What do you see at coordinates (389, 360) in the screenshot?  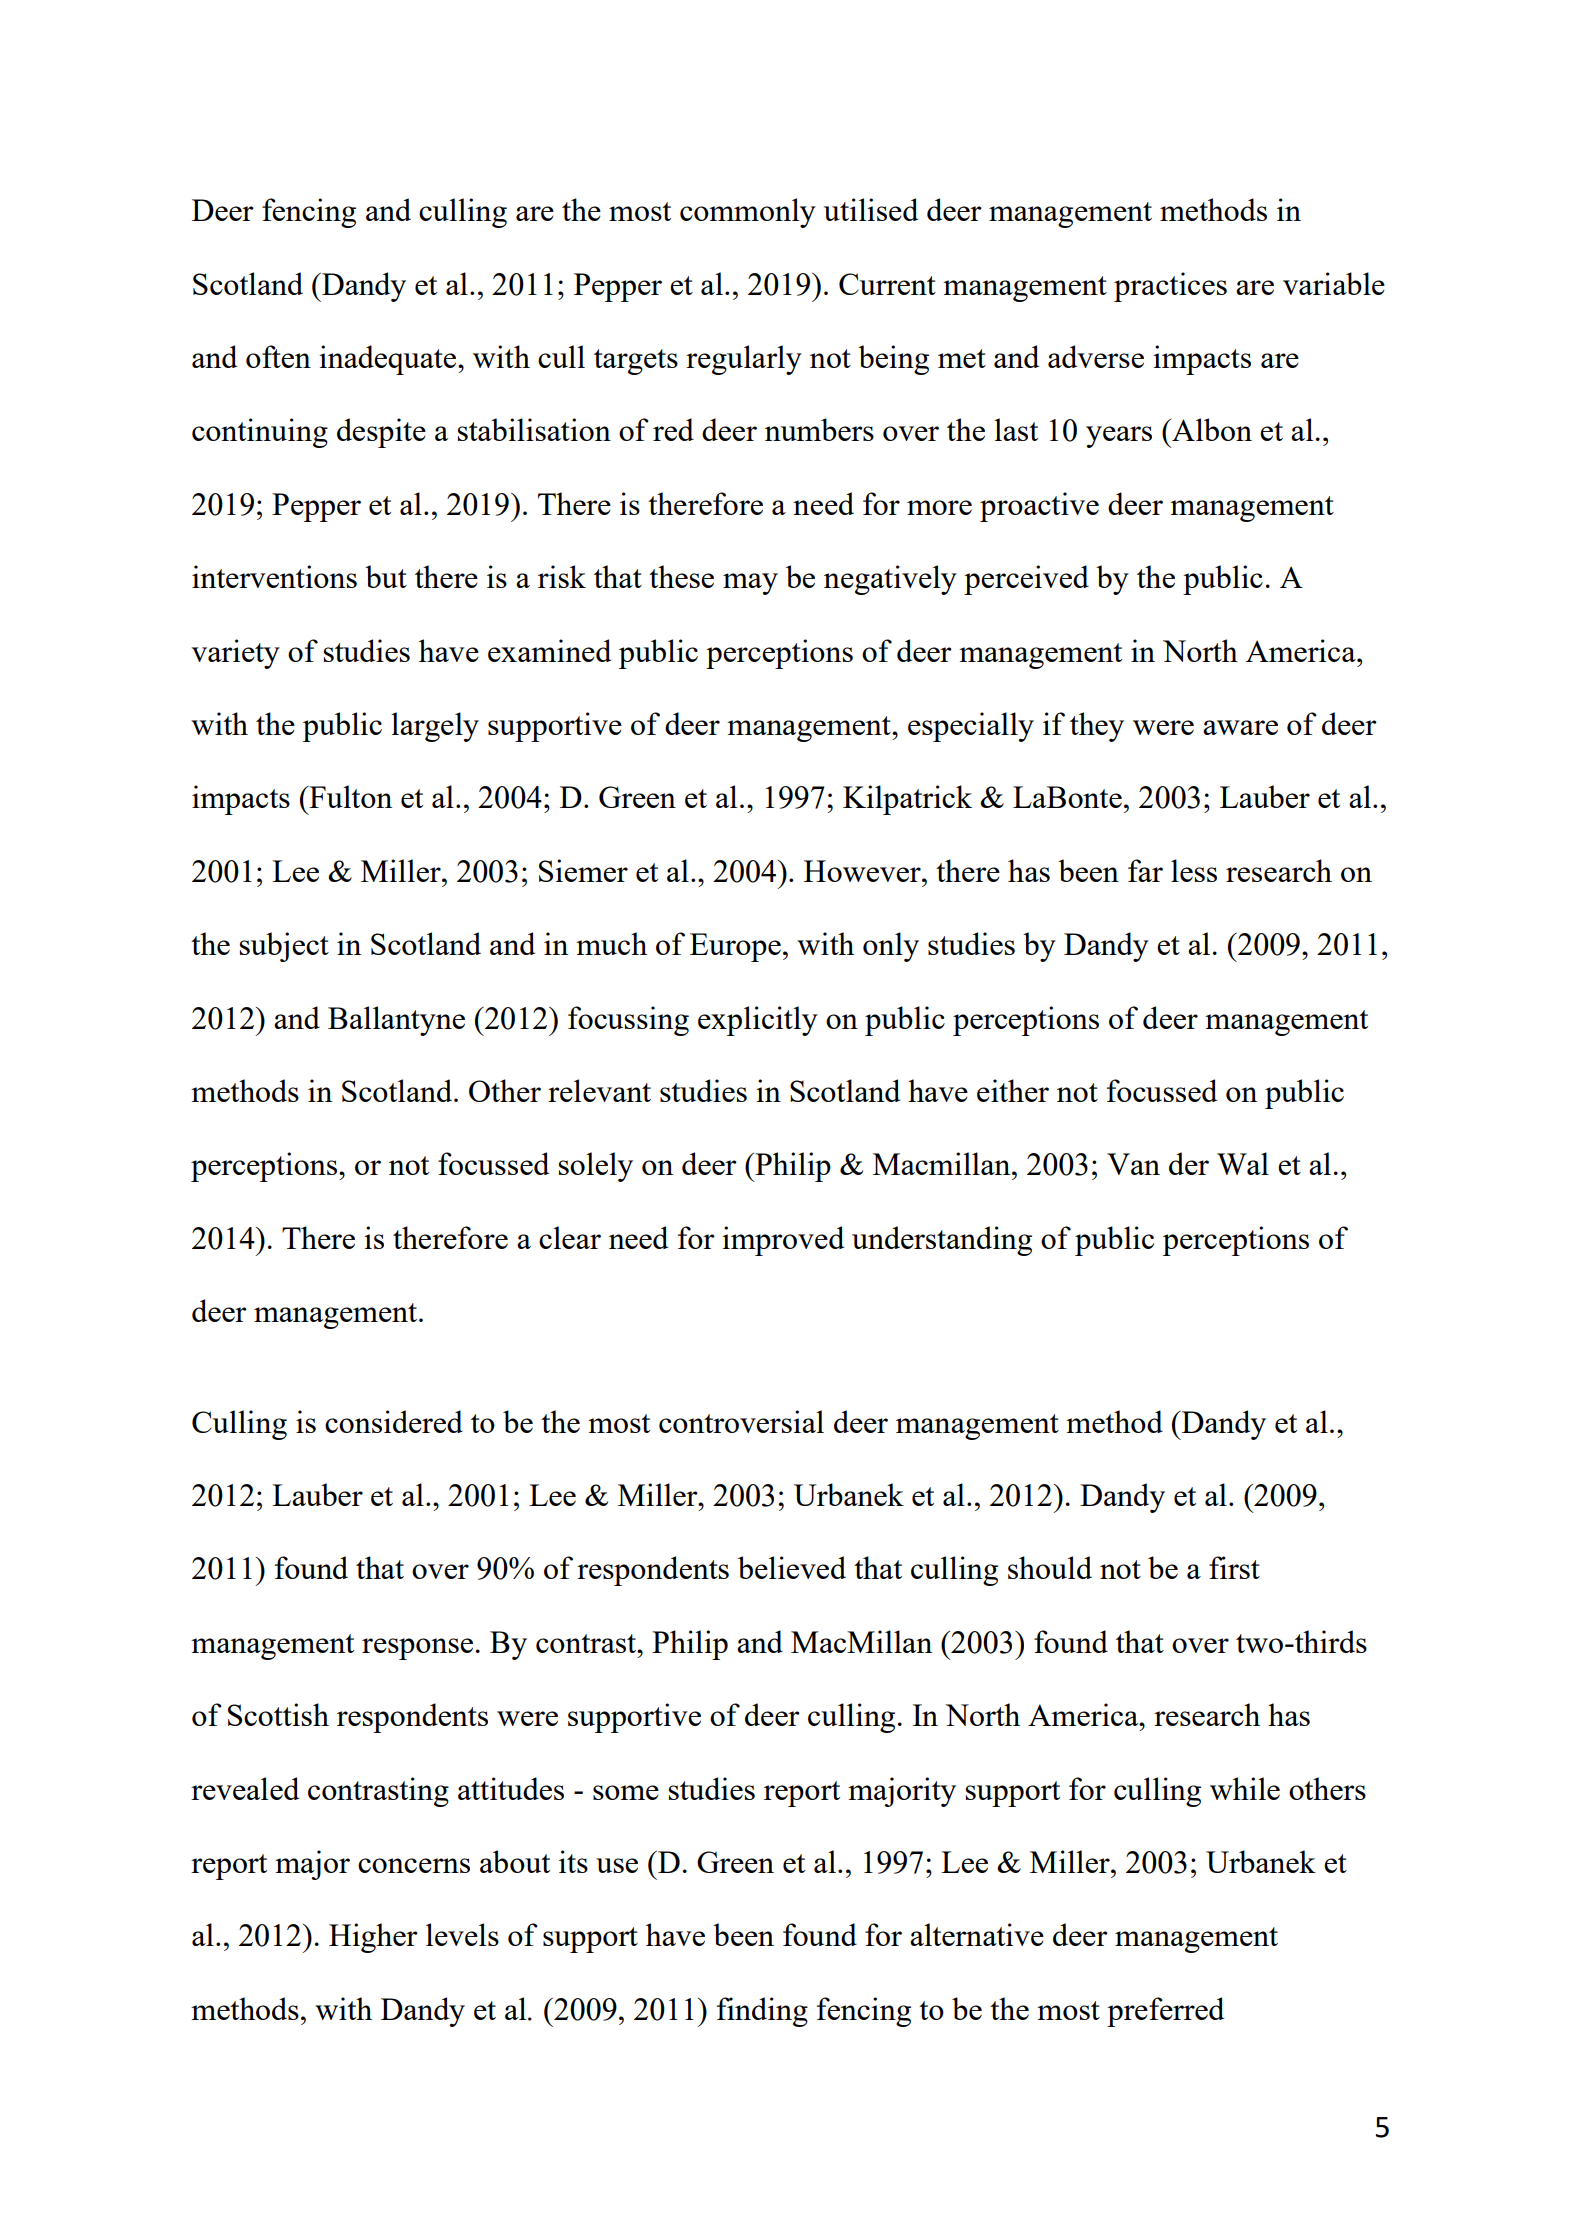 I see `inadequate` at bounding box center [389, 360].
